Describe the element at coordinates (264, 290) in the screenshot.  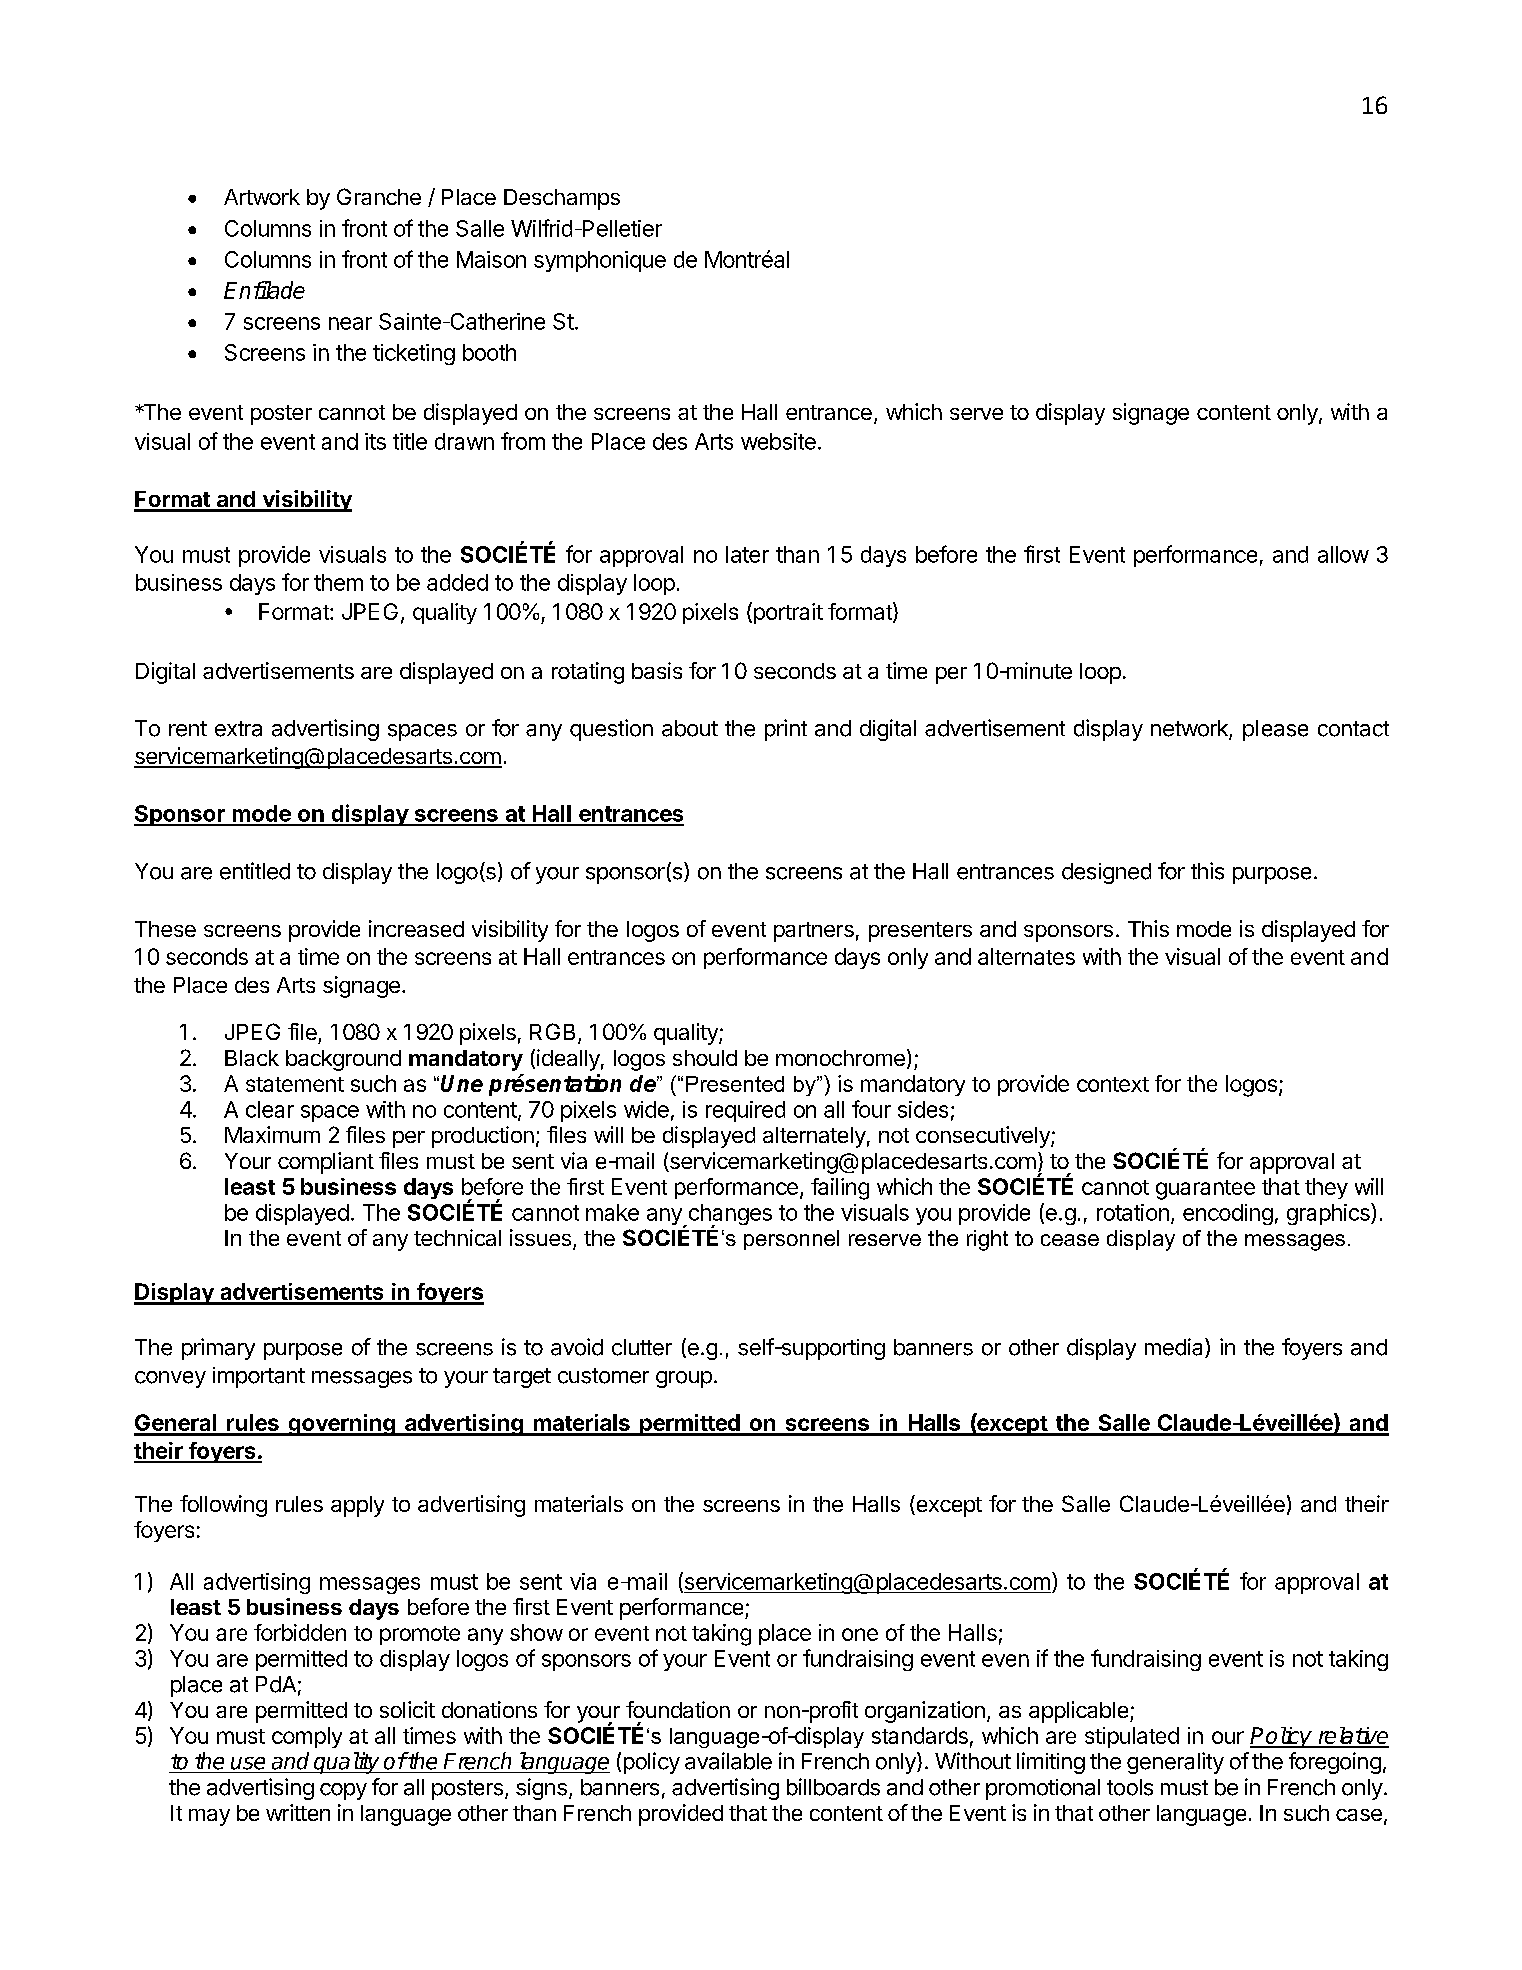
I see `Enfilade` at that location.
